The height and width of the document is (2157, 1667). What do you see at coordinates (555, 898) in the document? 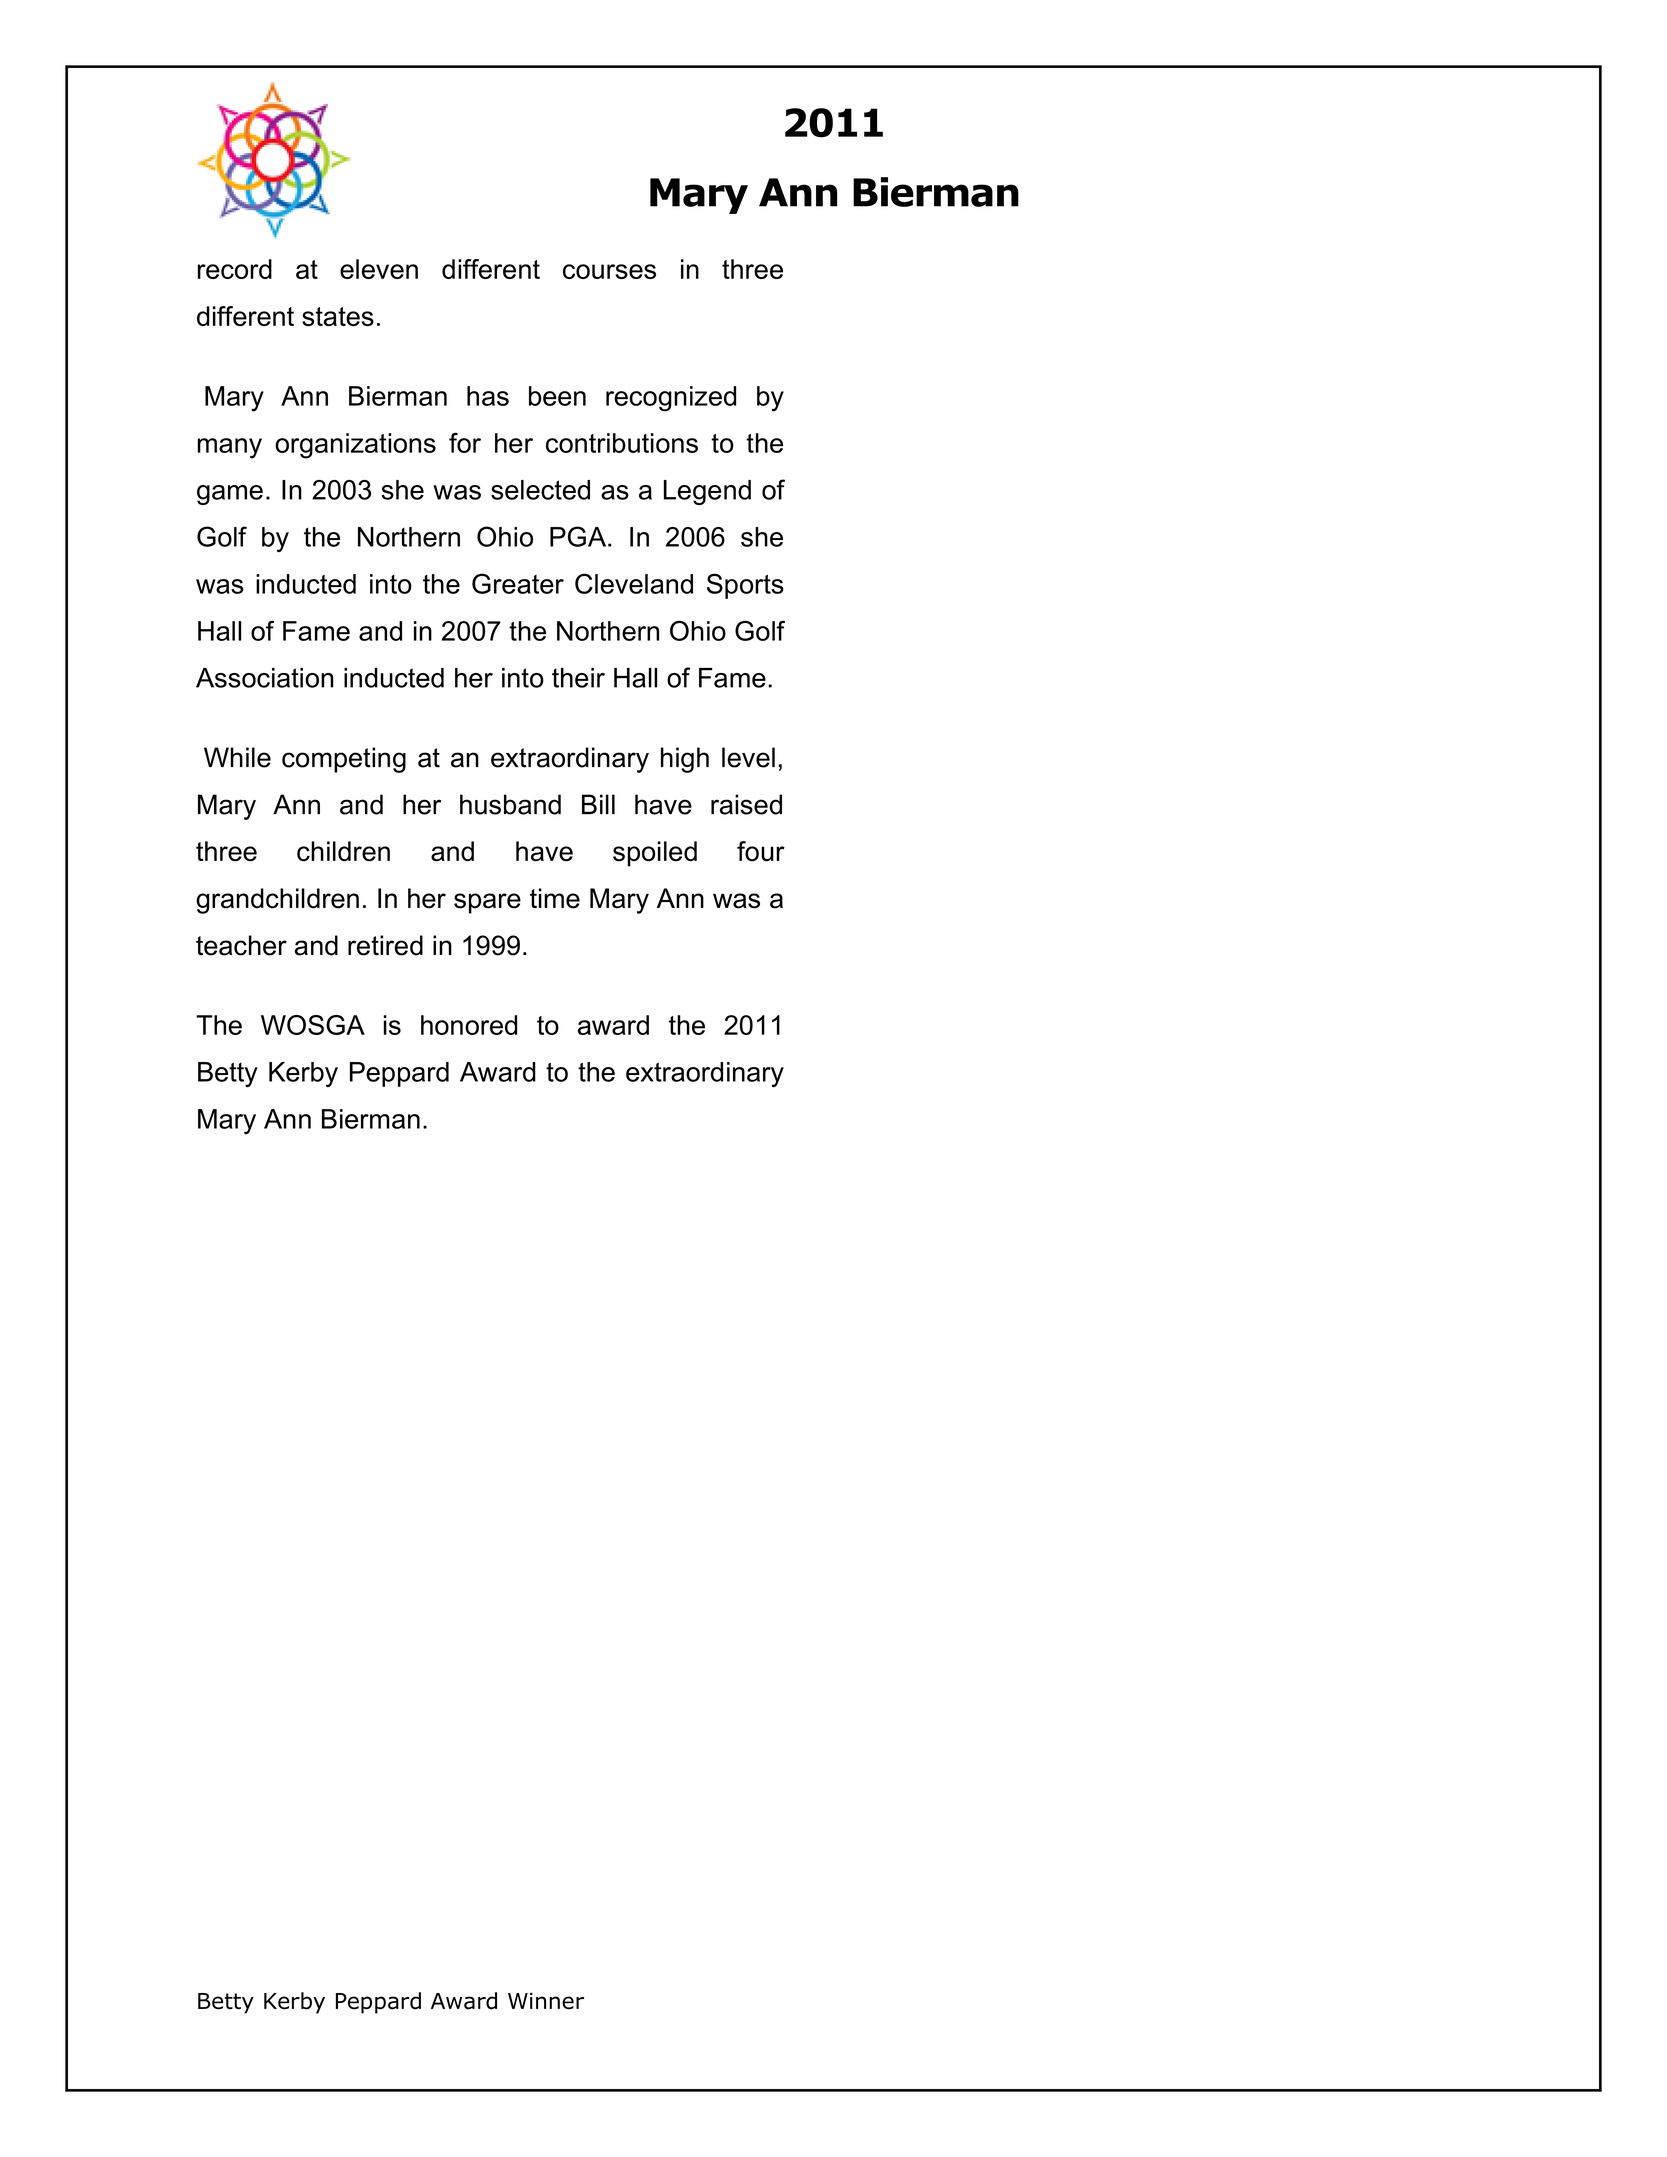
I see `time` at bounding box center [555, 898].
